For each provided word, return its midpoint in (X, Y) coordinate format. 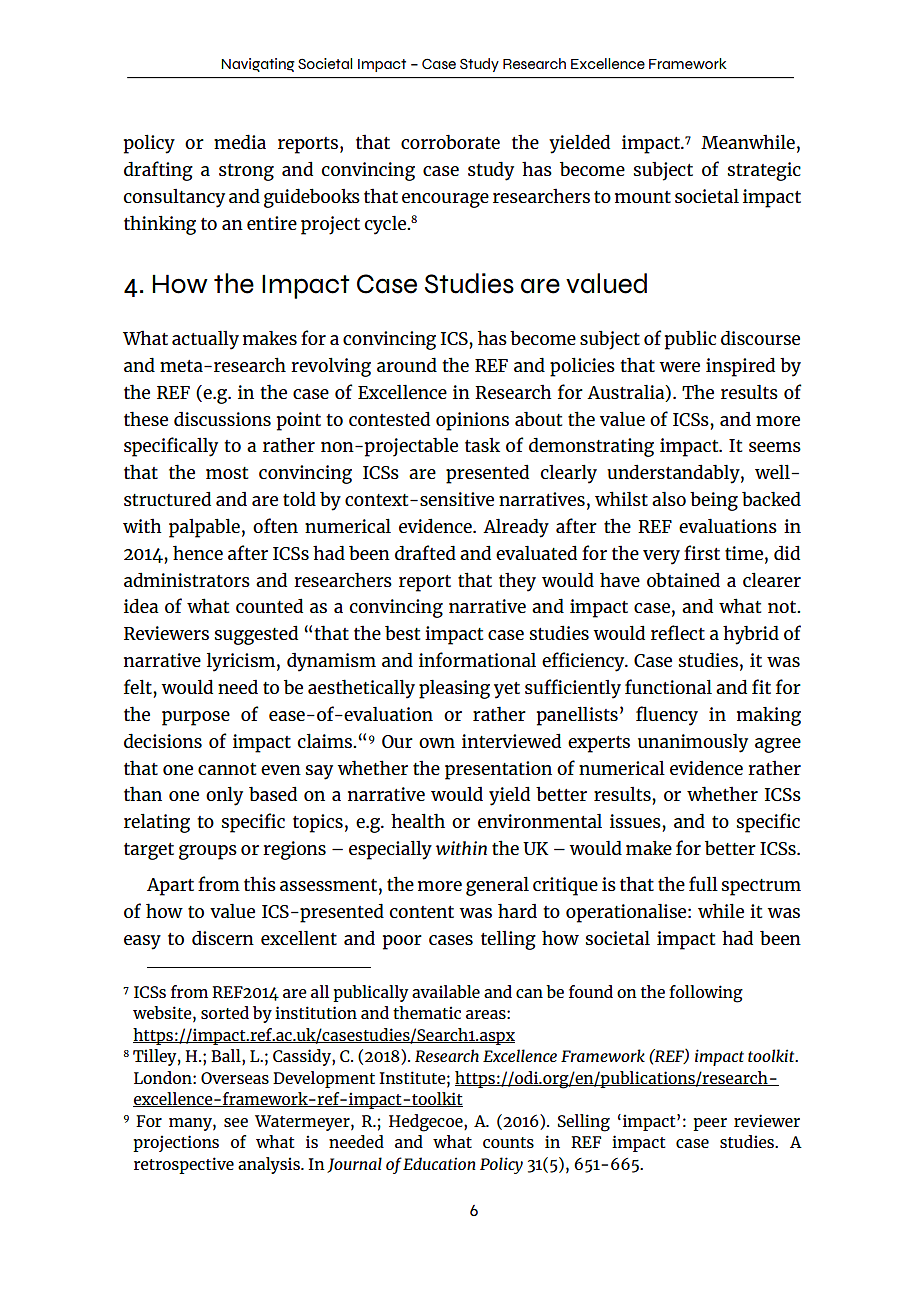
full (703, 883)
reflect (678, 632)
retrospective (184, 1165)
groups (208, 852)
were (679, 367)
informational (477, 659)
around (407, 364)
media (240, 141)
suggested (256, 635)
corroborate (450, 141)
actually (205, 340)
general (497, 886)
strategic (764, 171)
